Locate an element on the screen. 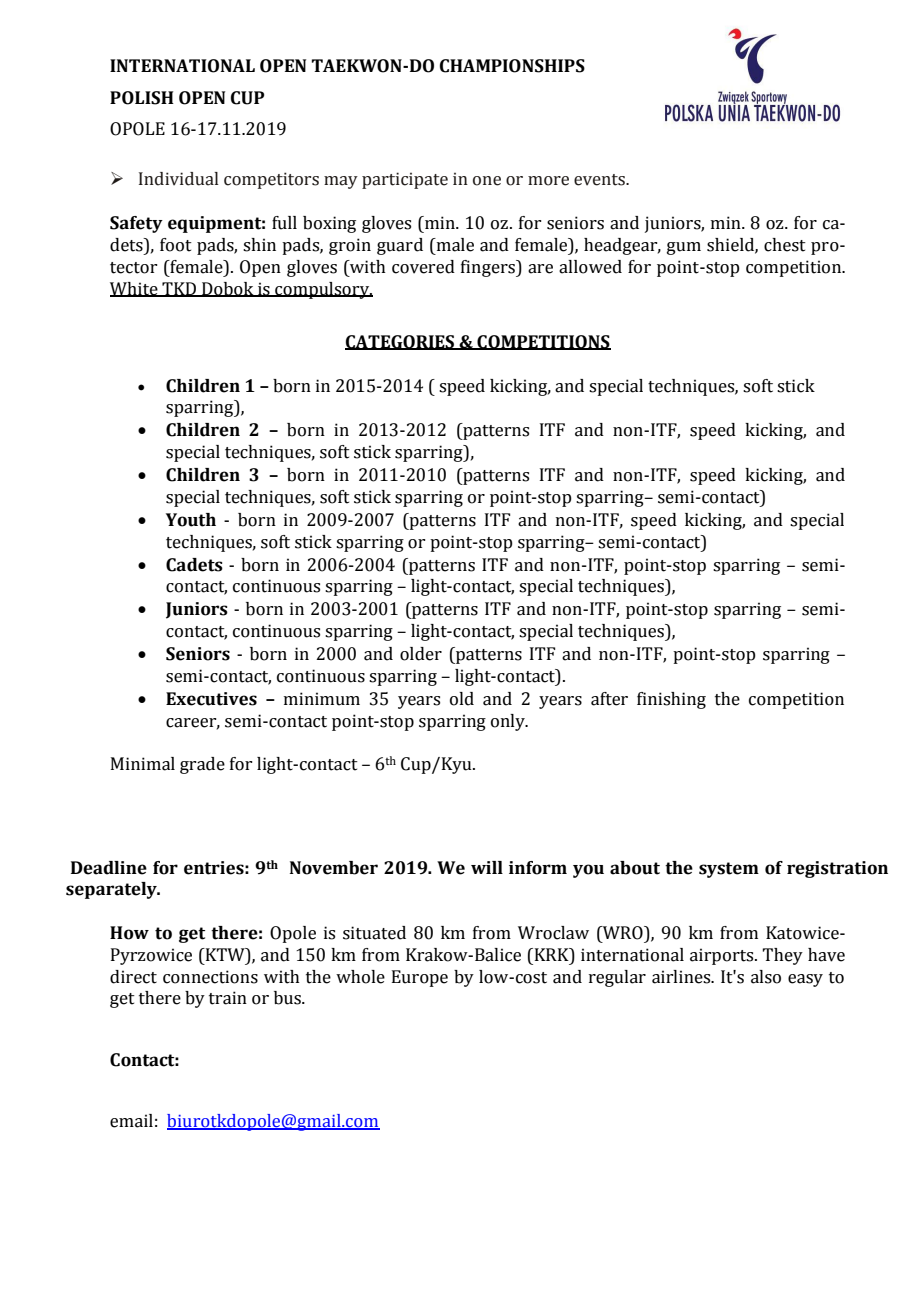 The width and height of the screenshot is (924, 1308). events is located at coordinates (600, 180).
